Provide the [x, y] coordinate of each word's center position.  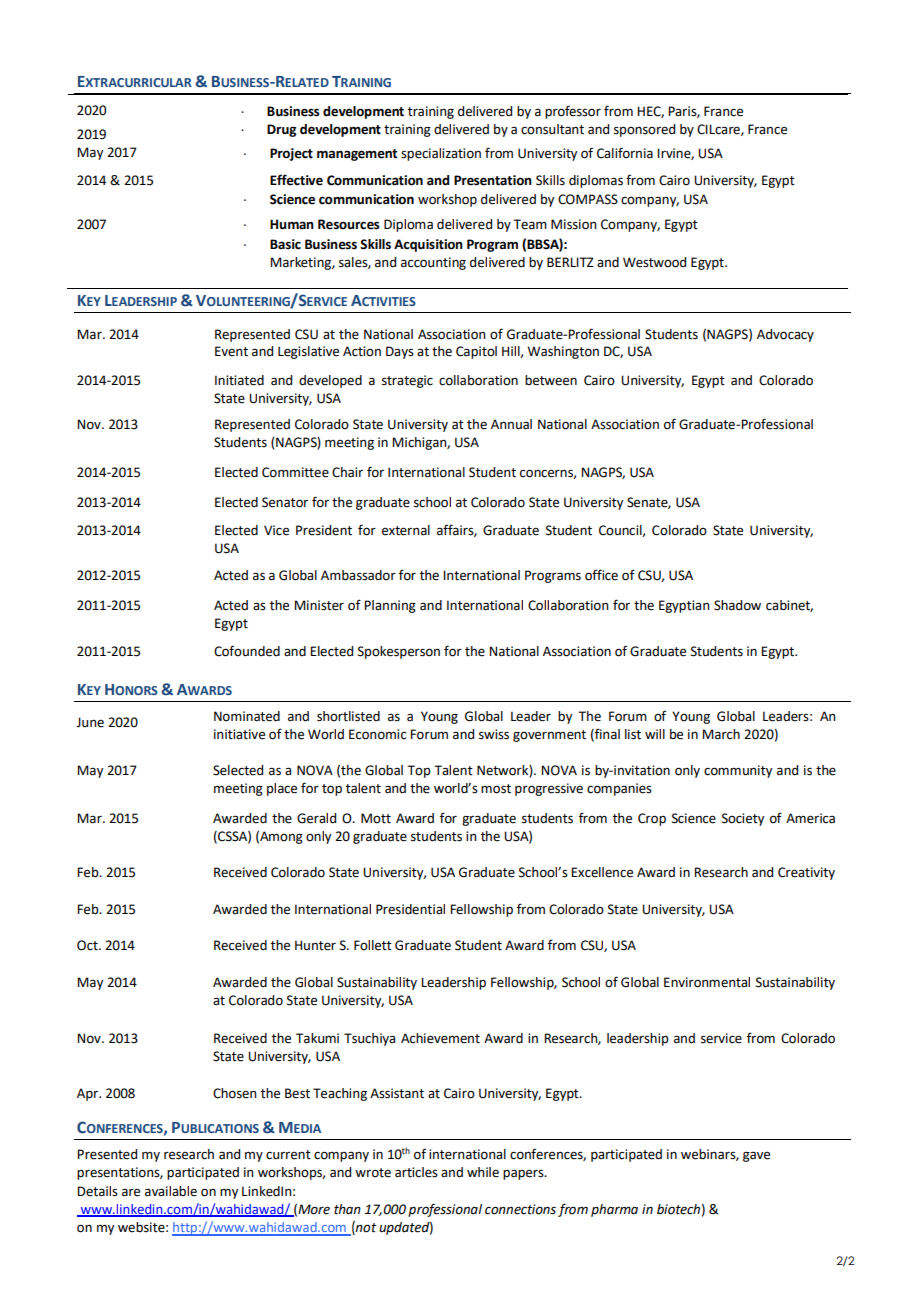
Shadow [737, 605]
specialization [441, 154]
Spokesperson [399, 652]
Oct [88, 945]
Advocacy [785, 335]
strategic [407, 381]
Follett [373, 945]
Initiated [239, 380]
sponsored [644, 130]
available [171, 1191]
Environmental [707, 982]
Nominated [247, 716]
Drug [281, 130]
